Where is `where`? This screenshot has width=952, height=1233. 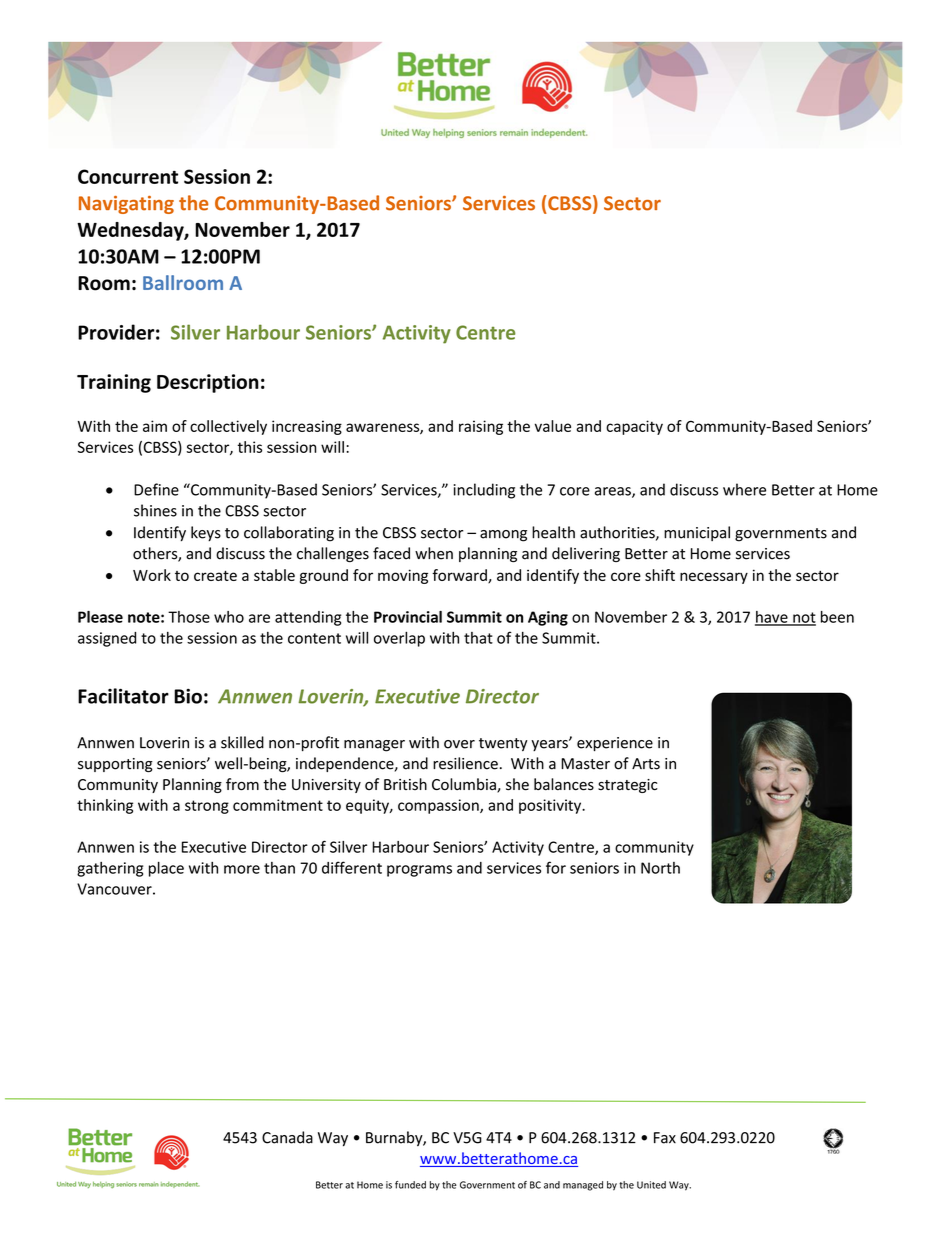
where is located at coordinates (744, 489).
